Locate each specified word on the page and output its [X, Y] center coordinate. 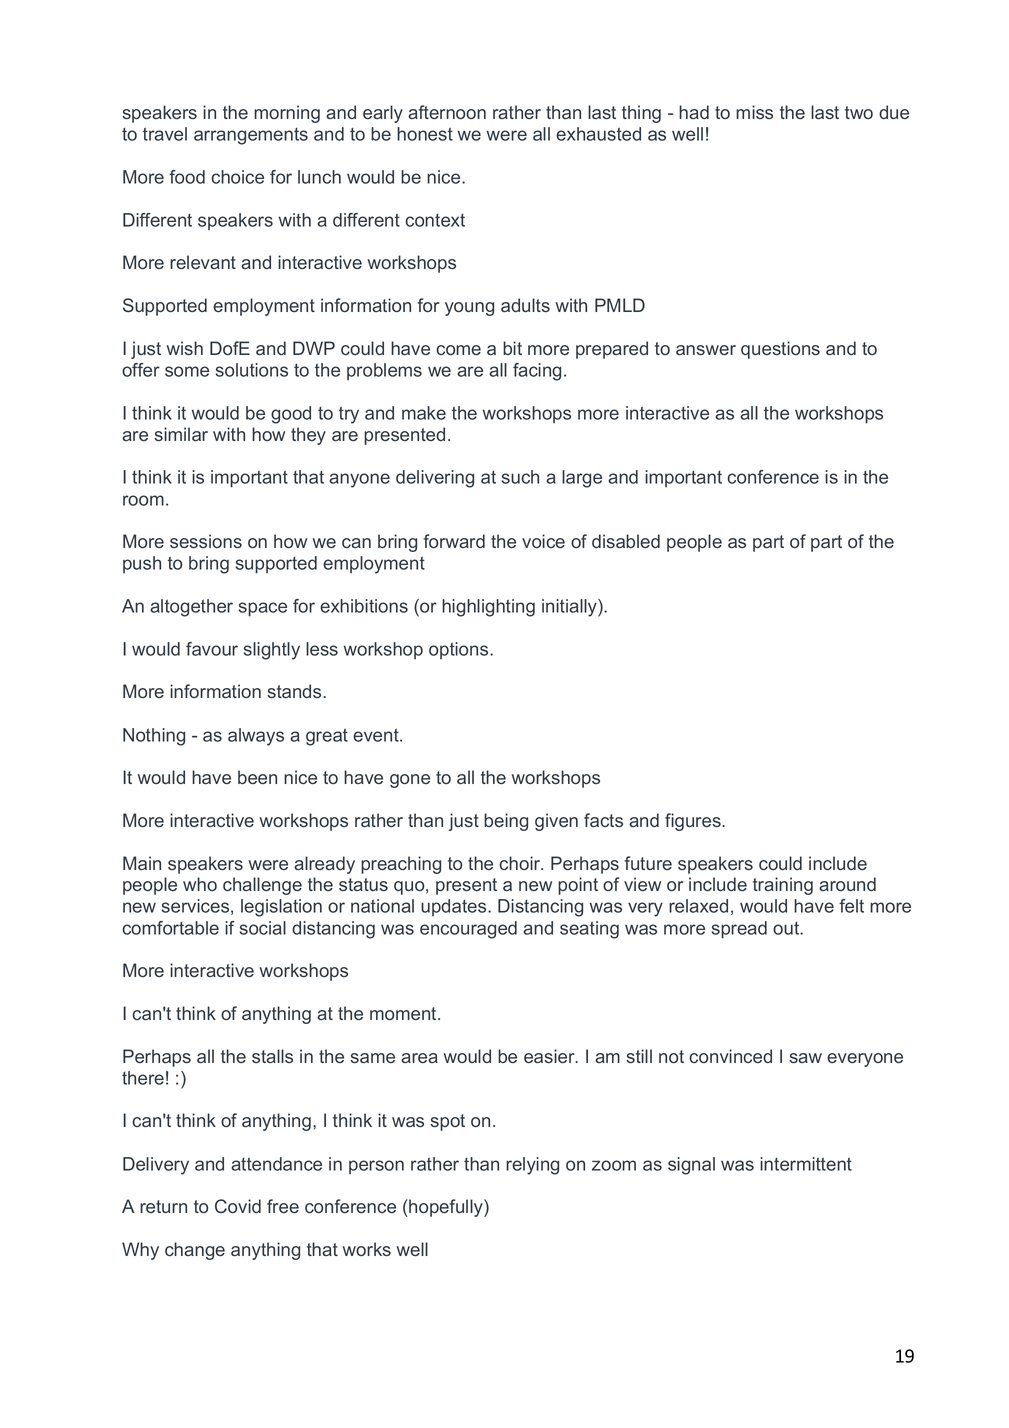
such [520, 477]
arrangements [251, 136]
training [783, 886]
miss [754, 112]
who [200, 884]
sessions [206, 541]
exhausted [598, 134]
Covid [238, 1206]
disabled [626, 541]
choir [521, 863]
